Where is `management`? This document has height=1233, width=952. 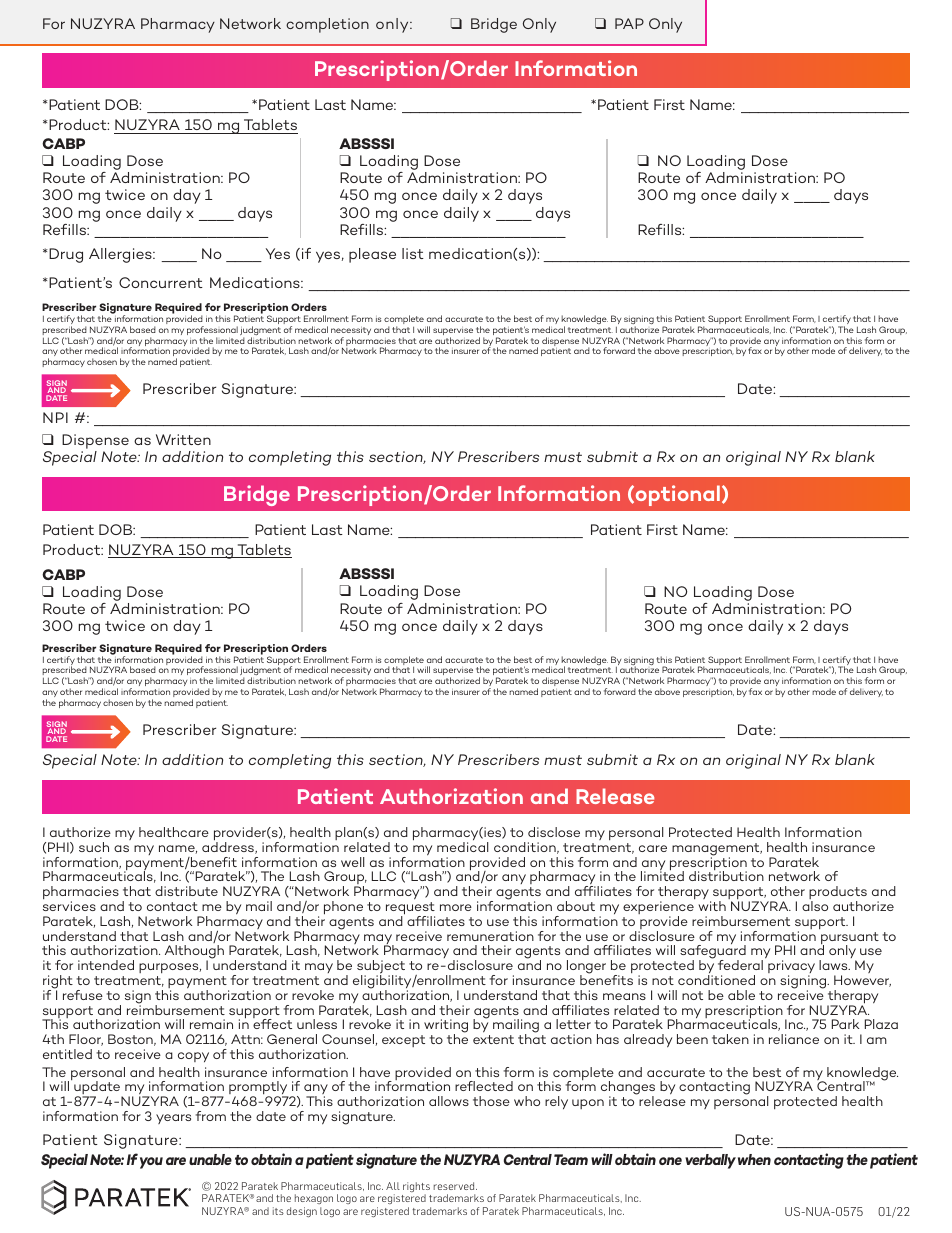
management is located at coordinates (717, 850).
